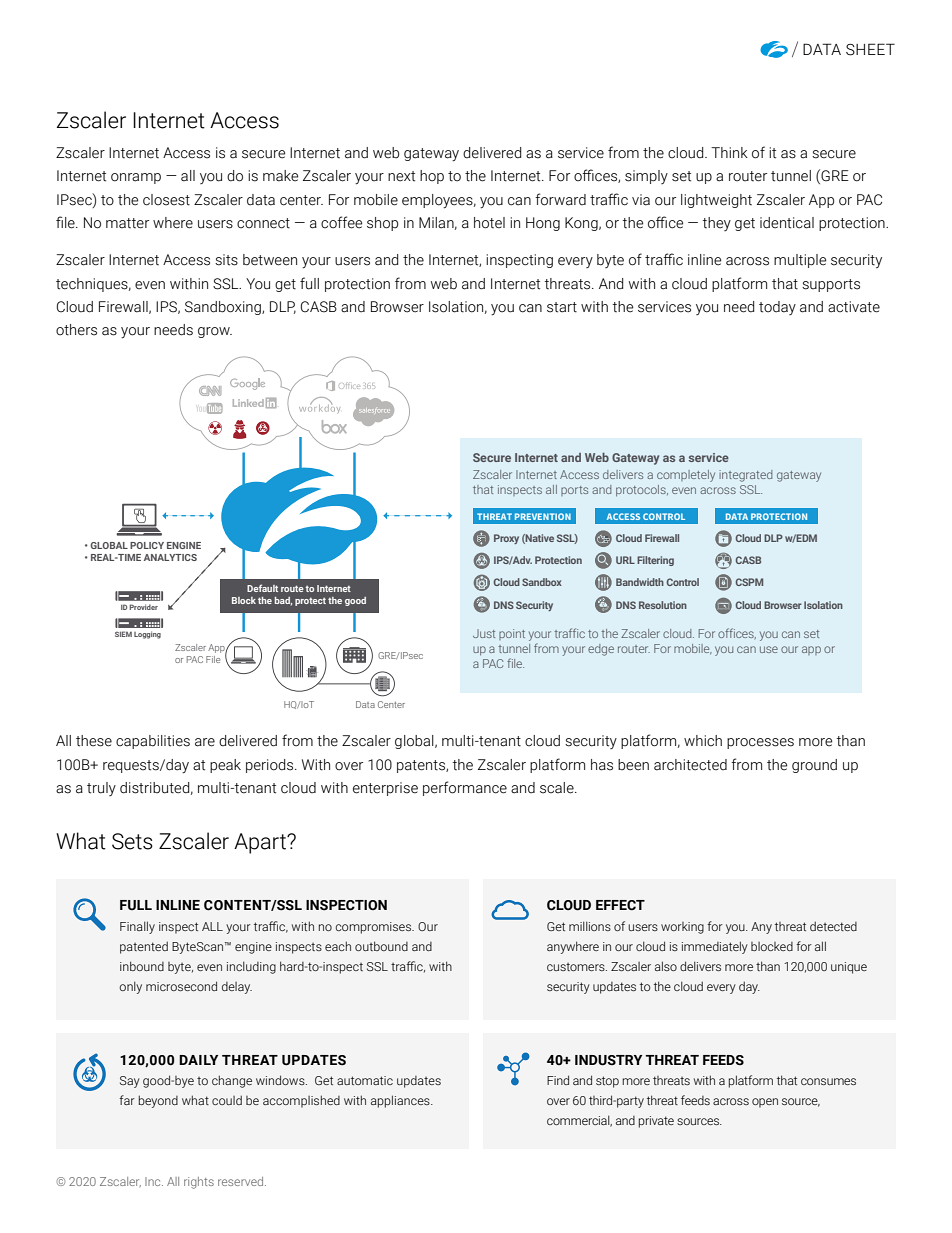 The height and width of the screenshot is (1233, 952). What do you see at coordinates (166, 200) in the screenshot?
I see `closest` at bounding box center [166, 200].
